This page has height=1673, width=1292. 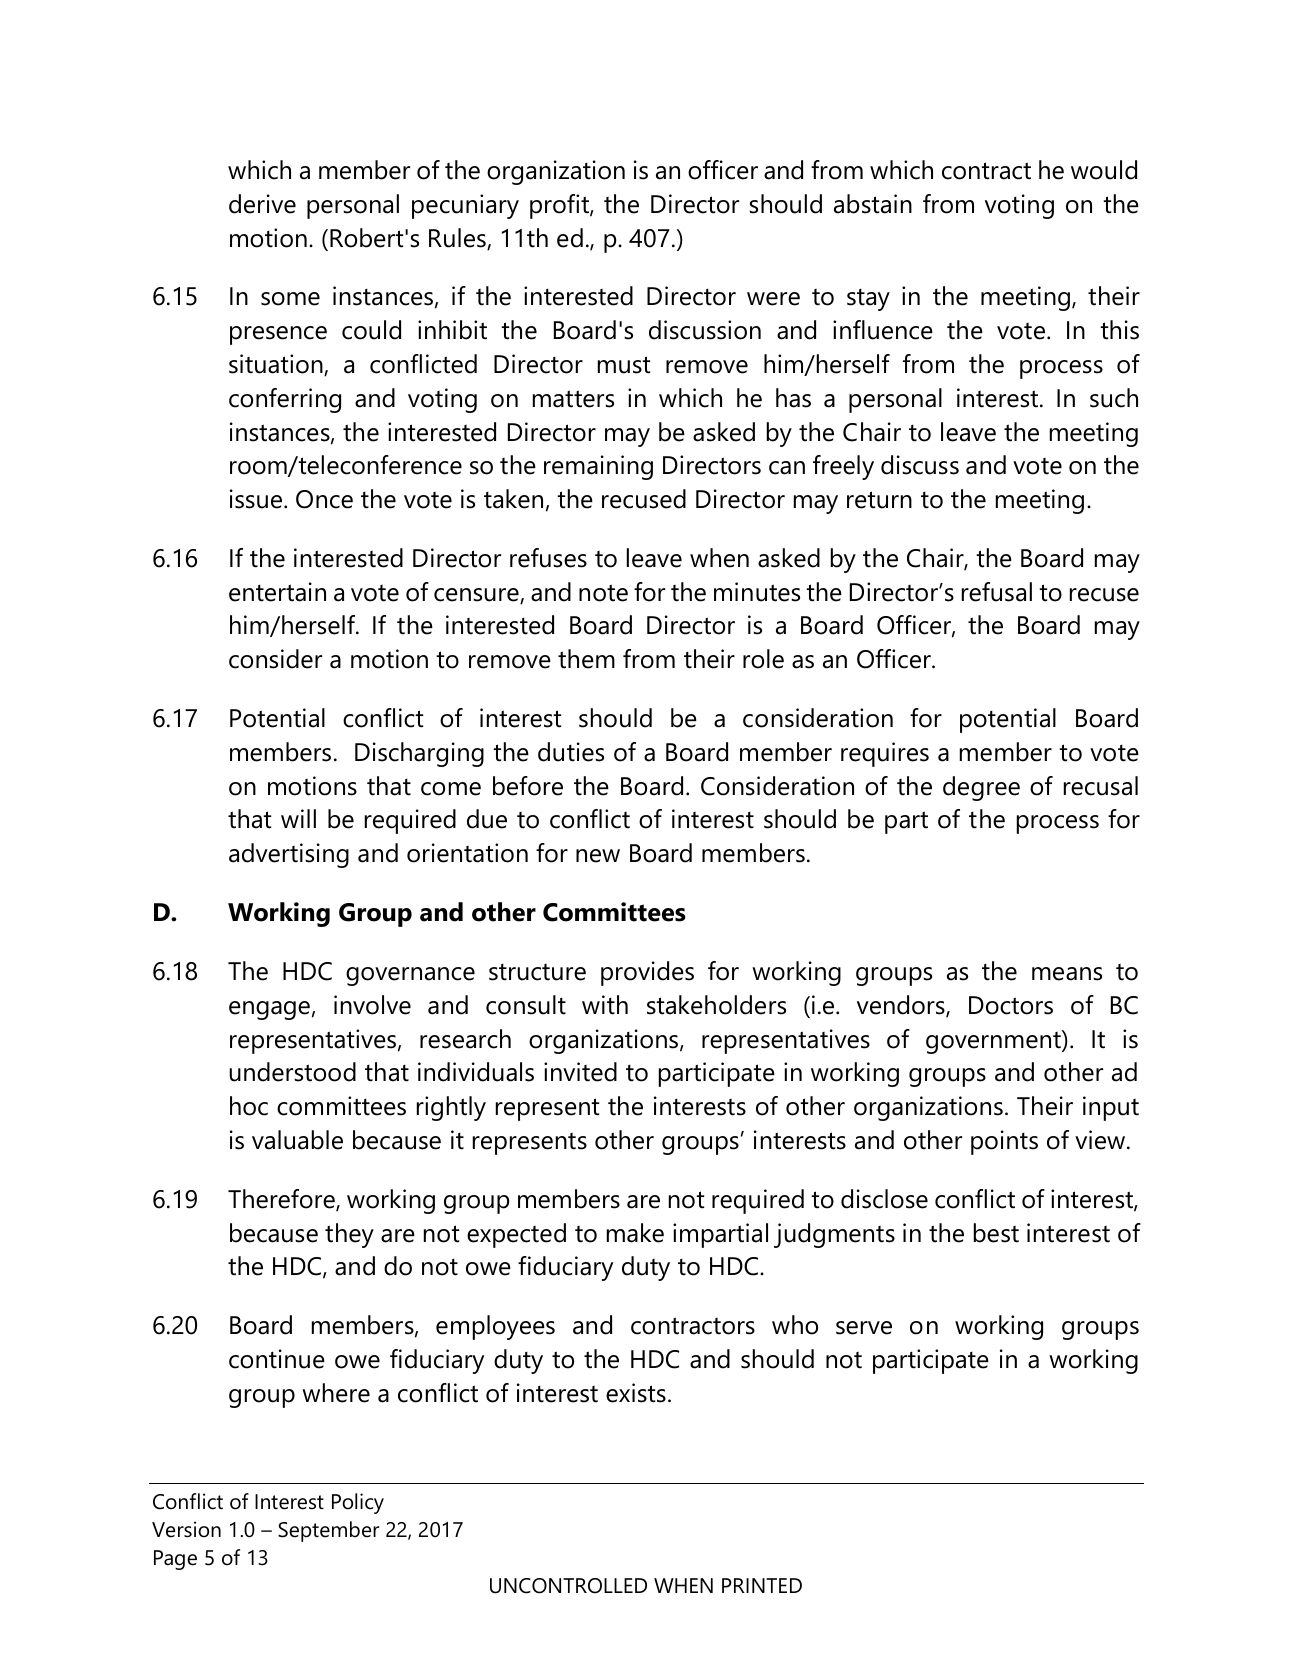 I want to click on them, so click(x=586, y=659).
